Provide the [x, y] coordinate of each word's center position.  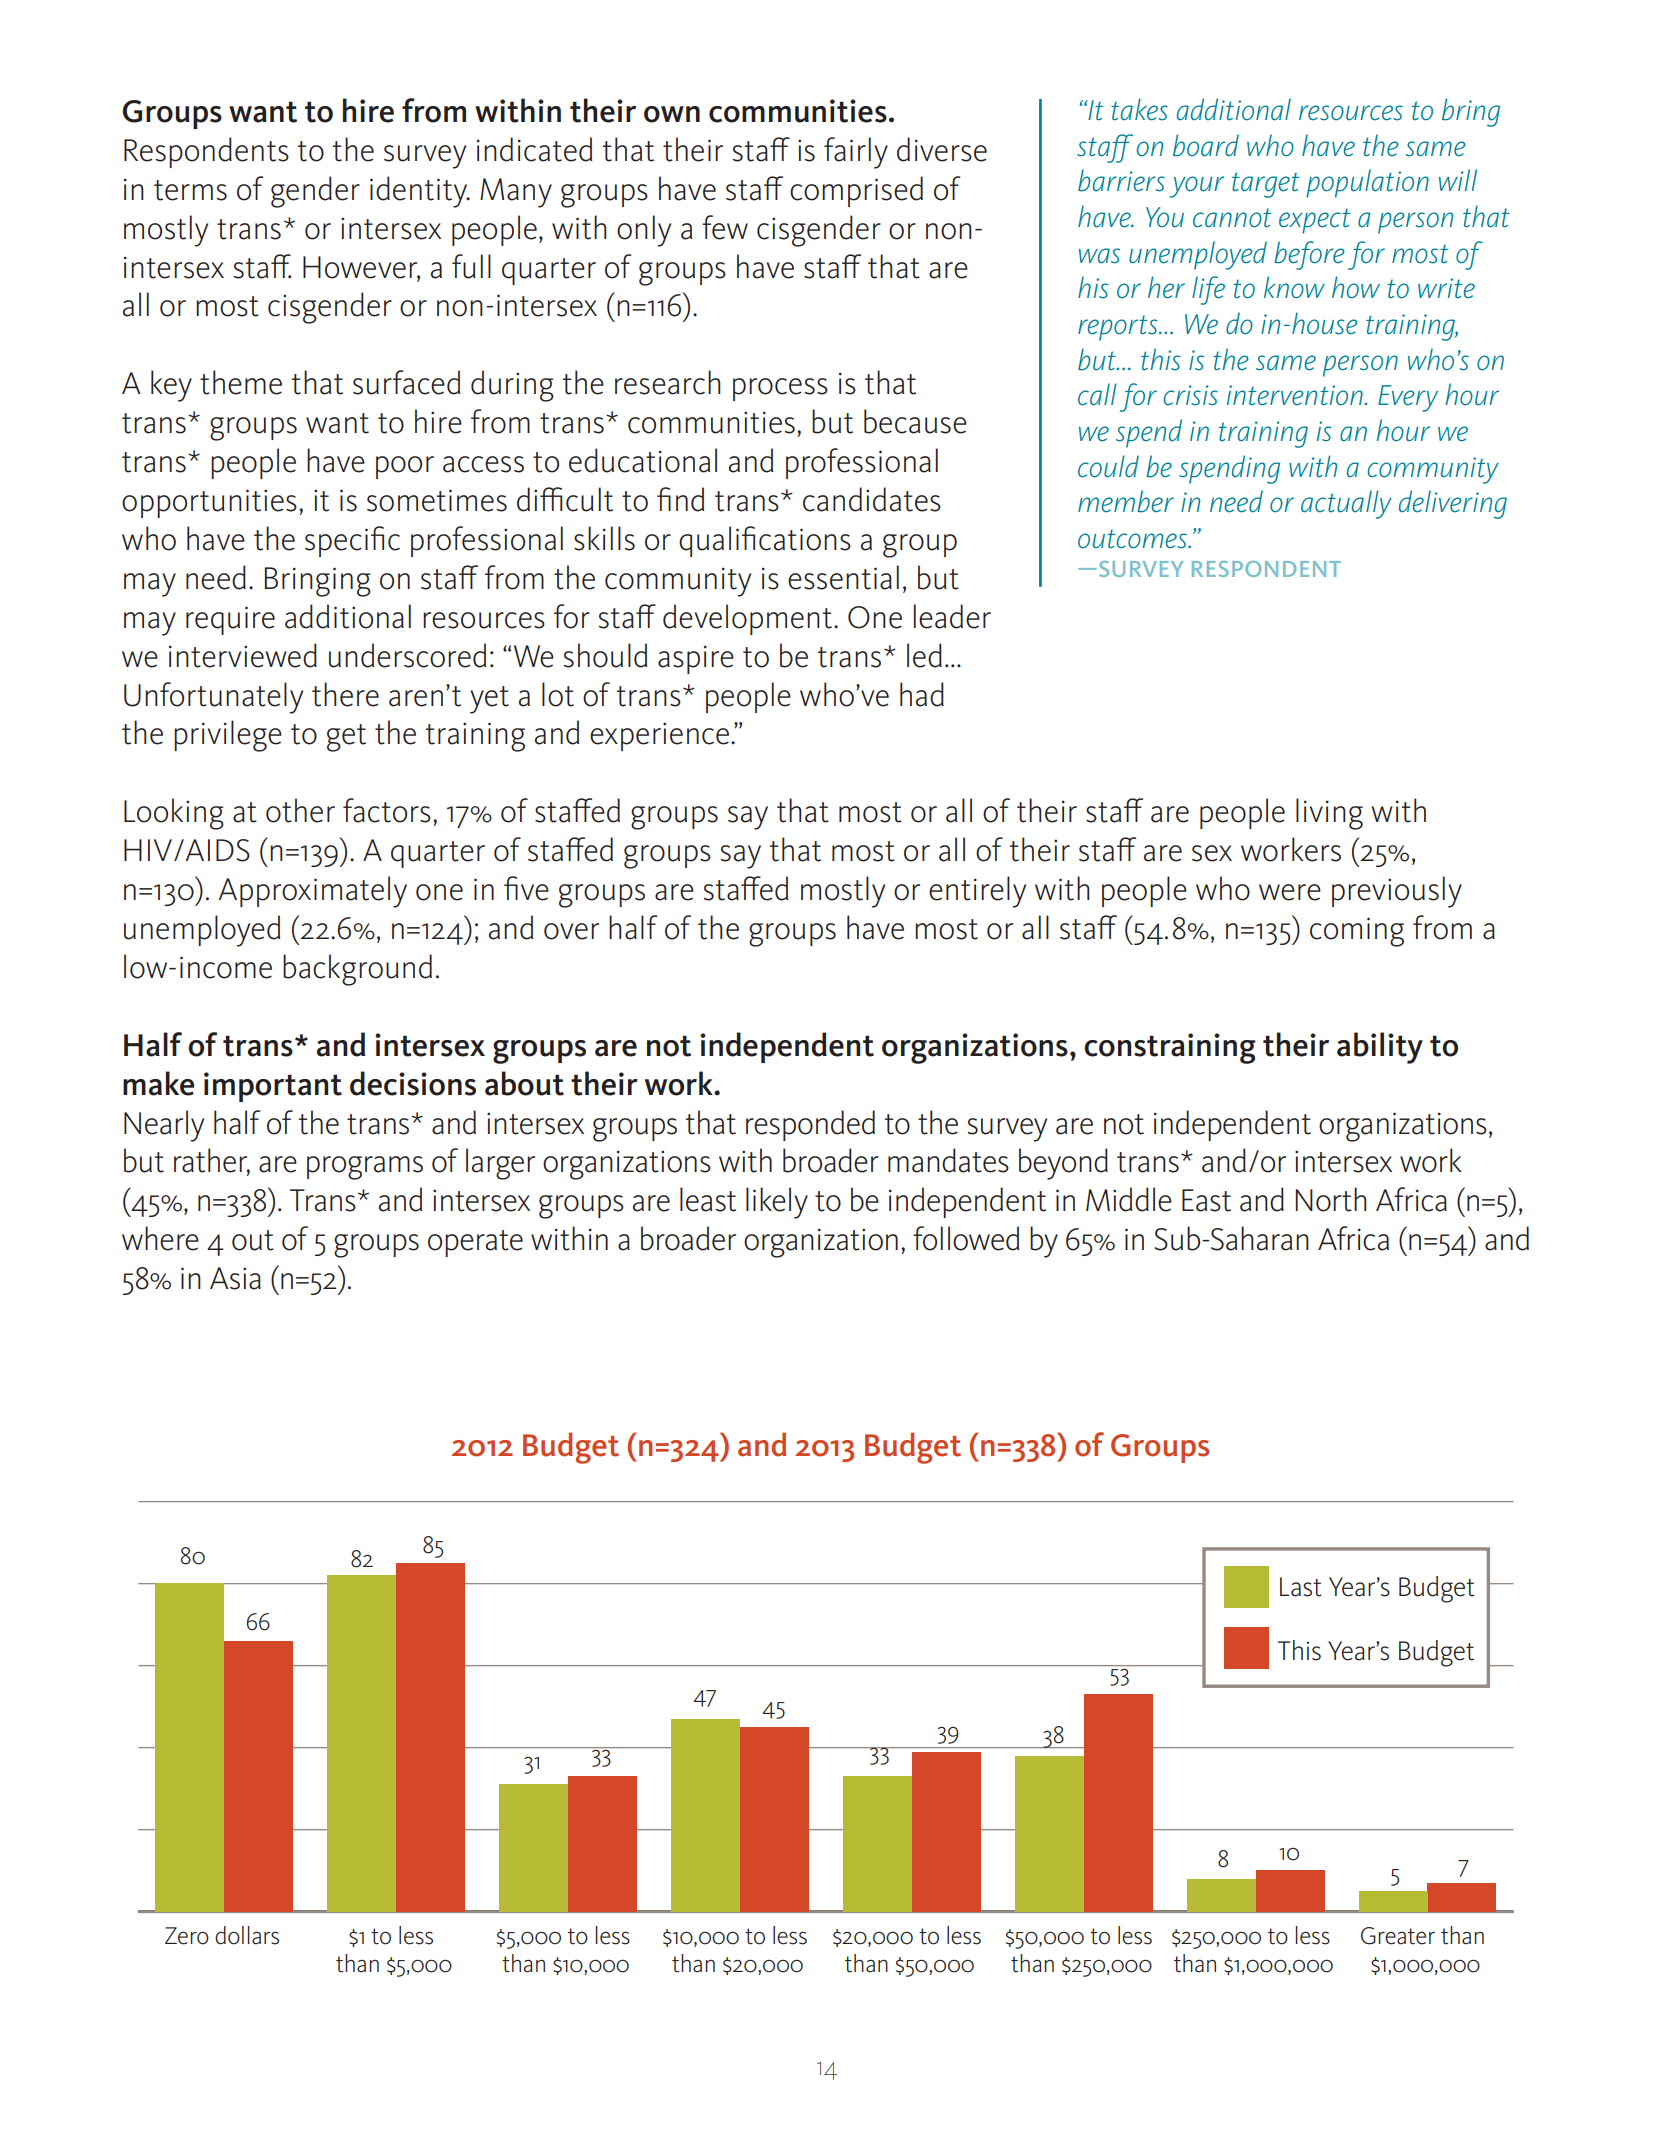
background [357, 970]
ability [1380, 1048]
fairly [856, 153]
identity [420, 192]
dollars [247, 1935]
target [1265, 185]
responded [810, 1125]
